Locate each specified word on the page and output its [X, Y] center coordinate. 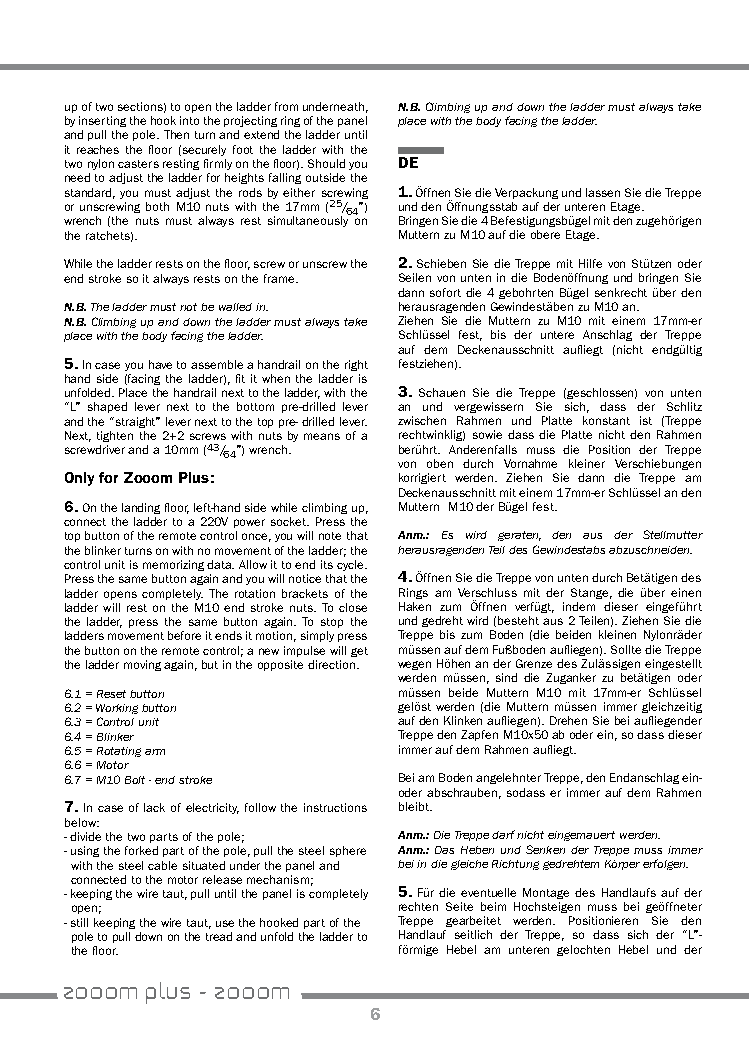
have [160, 364]
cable [162, 865]
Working [117, 709]
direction [331, 664]
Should [326, 163]
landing [141, 508]
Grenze [534, 663]
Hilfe [590, 263]
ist [646, 420]
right [356, 365]
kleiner [587, 463]
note [330, 536]
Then [176, 134]
